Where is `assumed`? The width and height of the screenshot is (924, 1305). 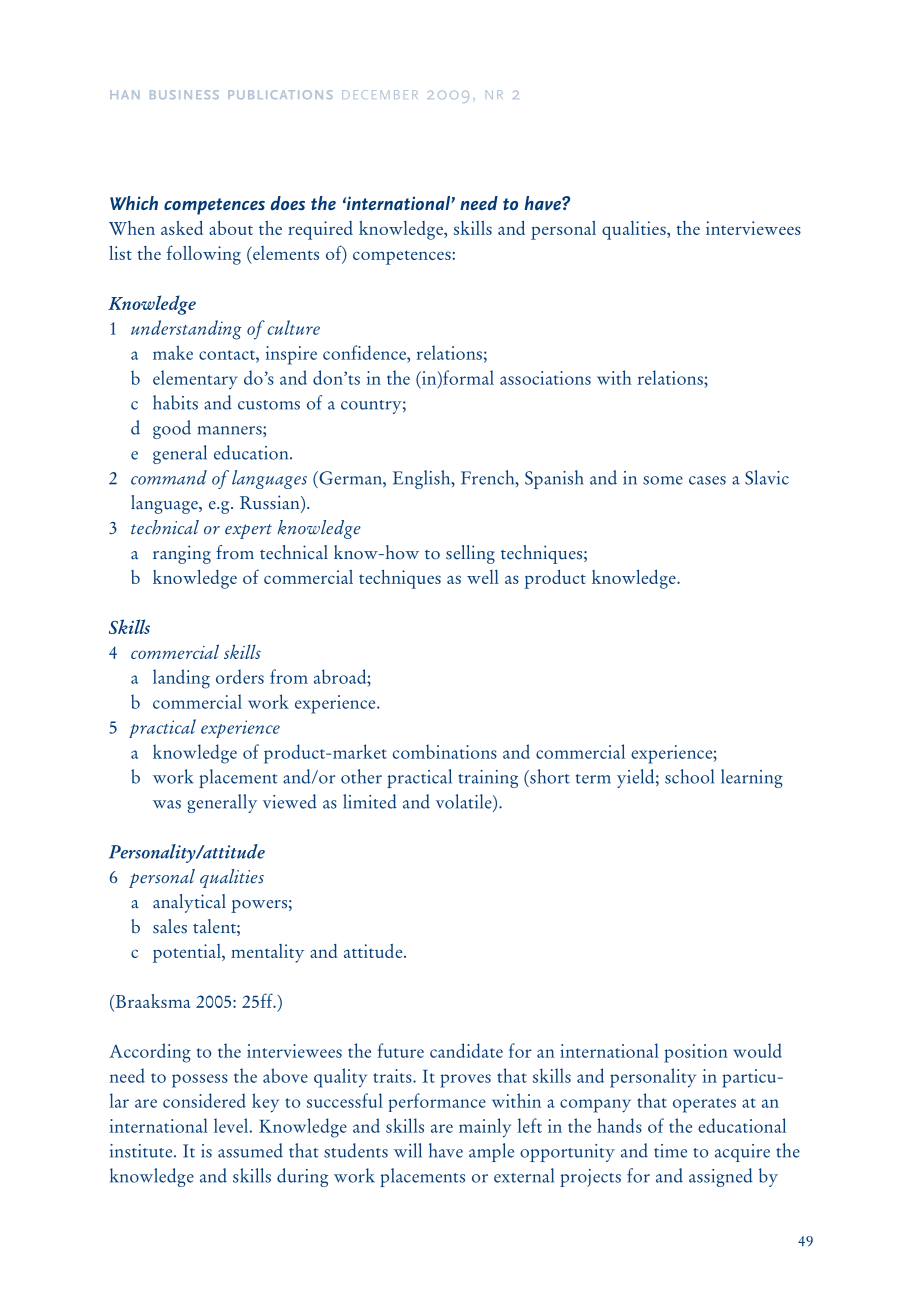
assumed is located at coordinates (250, 1150).
